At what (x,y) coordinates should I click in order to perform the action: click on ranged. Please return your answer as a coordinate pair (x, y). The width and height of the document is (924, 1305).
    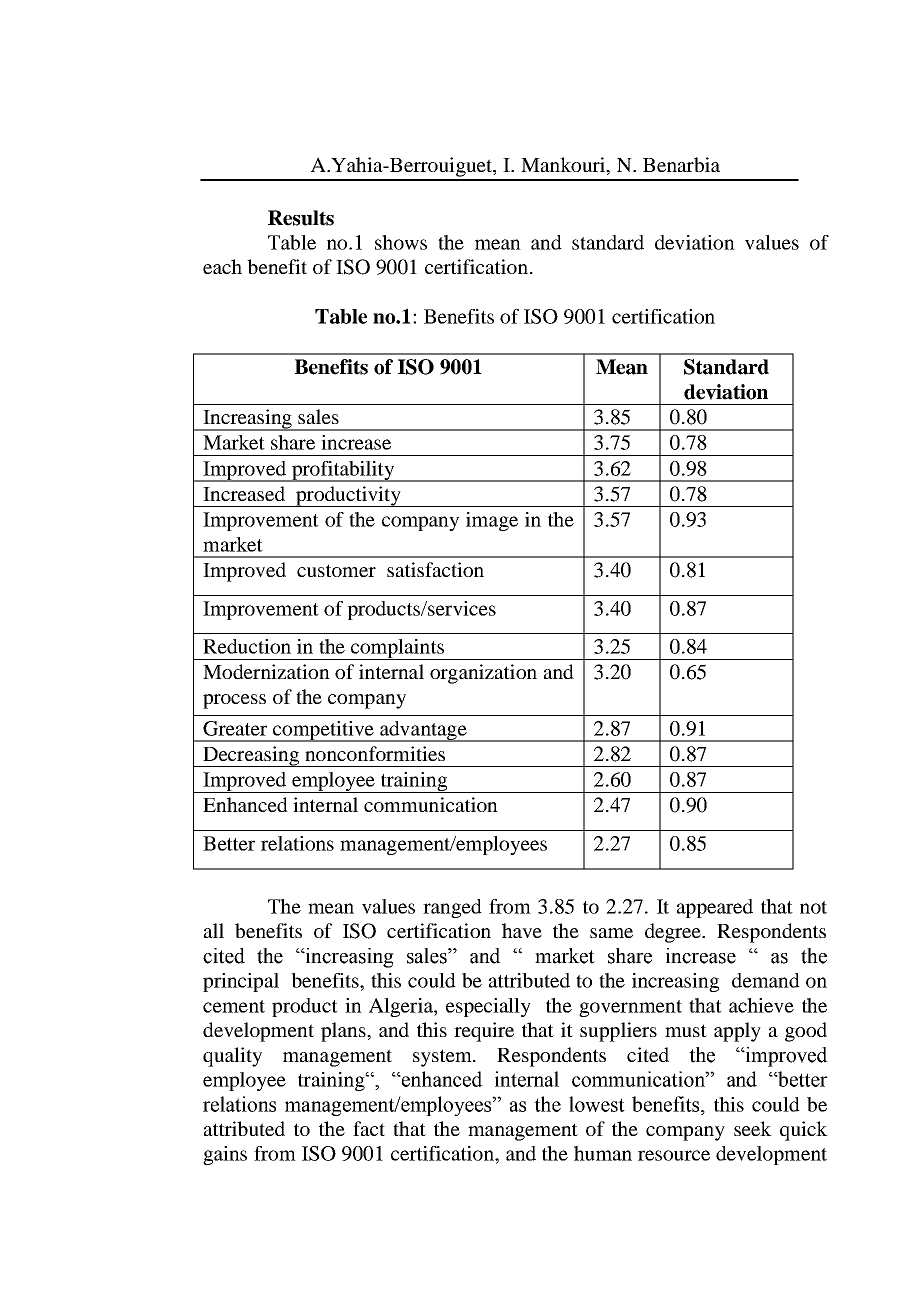
    Looking at the image, I should click on (452, 908).
